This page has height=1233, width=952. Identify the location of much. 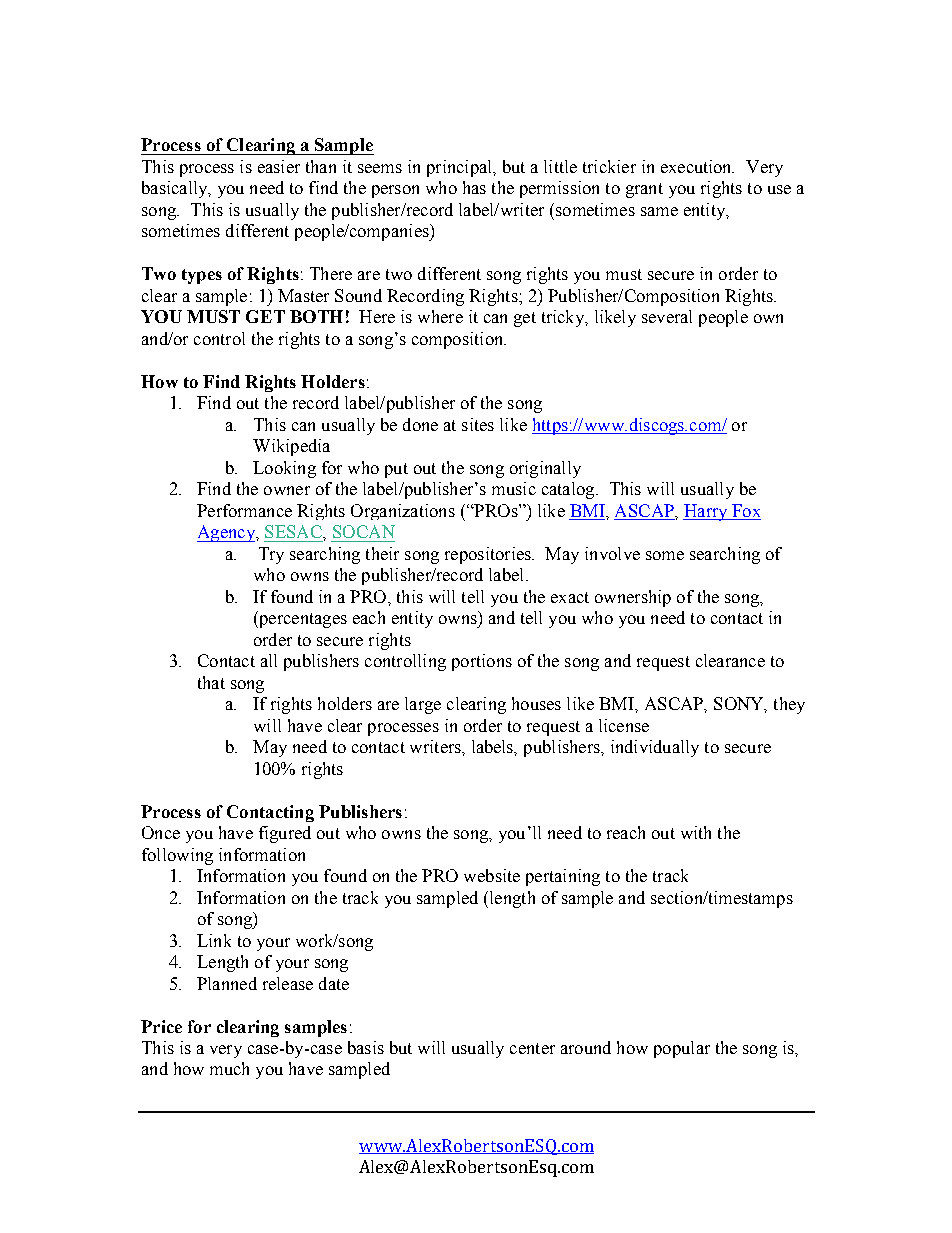
(229, 1068).
